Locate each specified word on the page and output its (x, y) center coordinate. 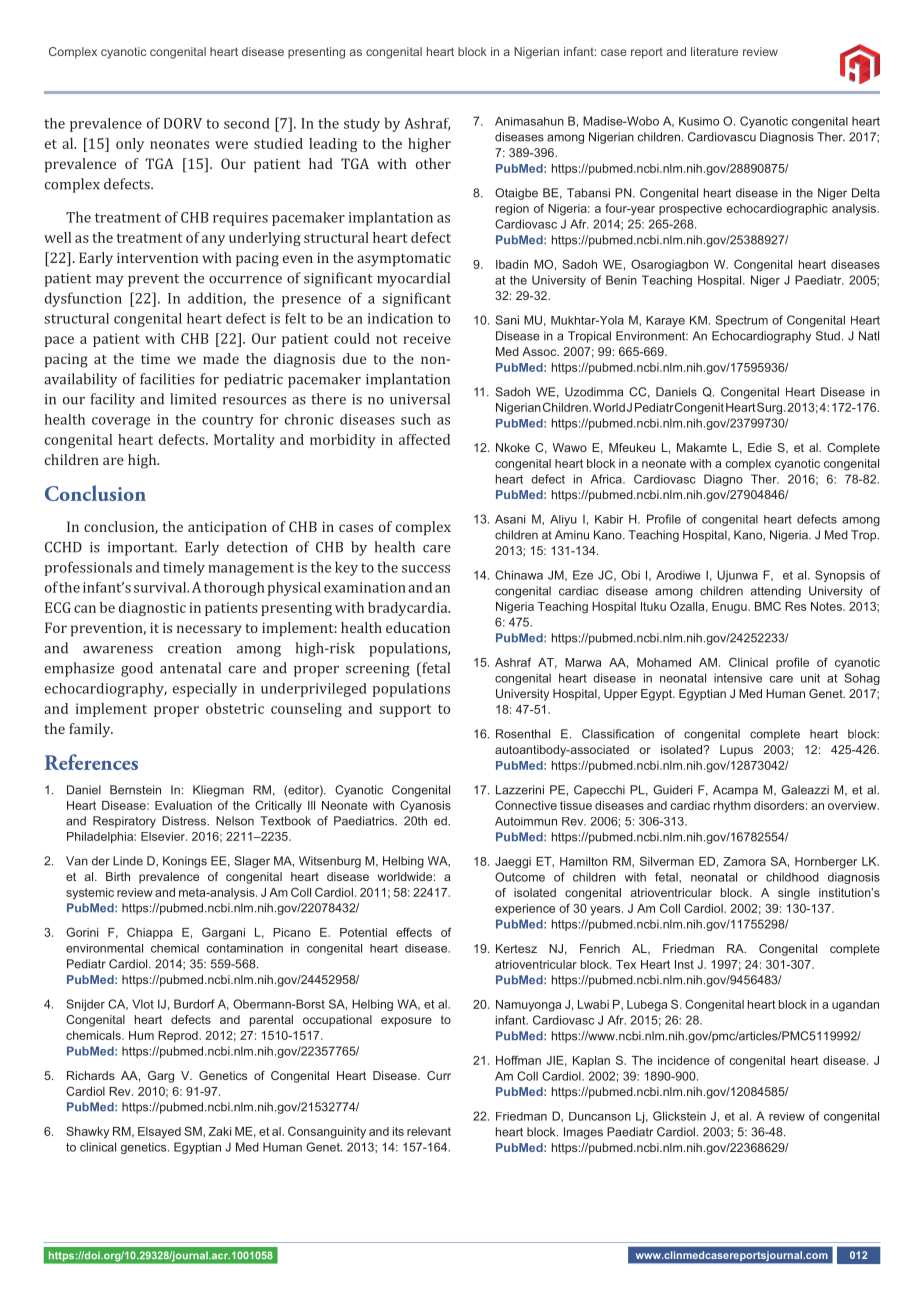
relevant (429, 1131)
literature (714, 51)
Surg (769, 408)
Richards (91, 1075)
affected (424, 439)
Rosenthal (523, 734)
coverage (121, 422)
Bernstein (135, 790)
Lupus (736, 751)
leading (333, 145)
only (130, 145)
